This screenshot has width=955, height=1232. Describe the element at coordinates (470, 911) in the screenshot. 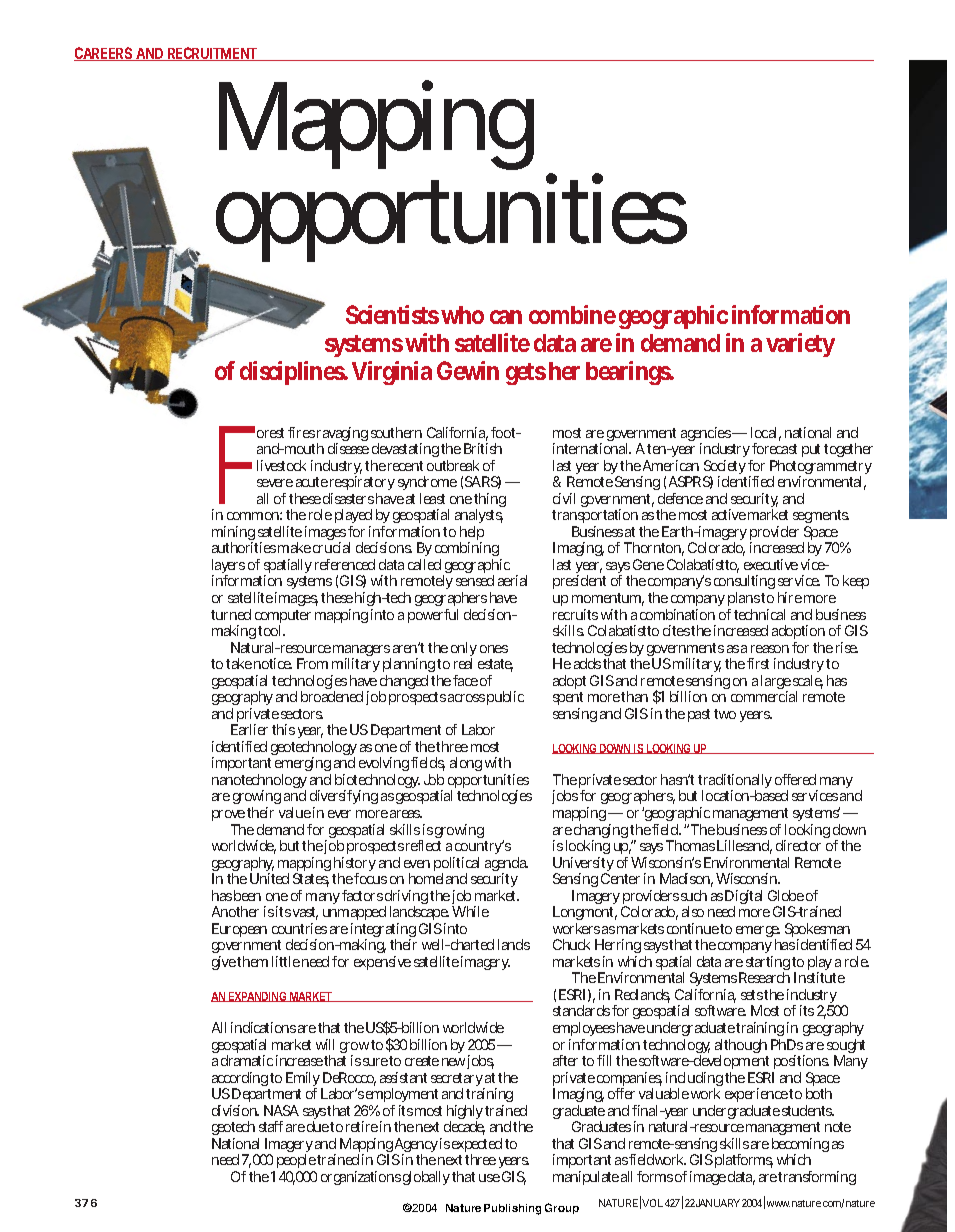

I see `While` at that location.
